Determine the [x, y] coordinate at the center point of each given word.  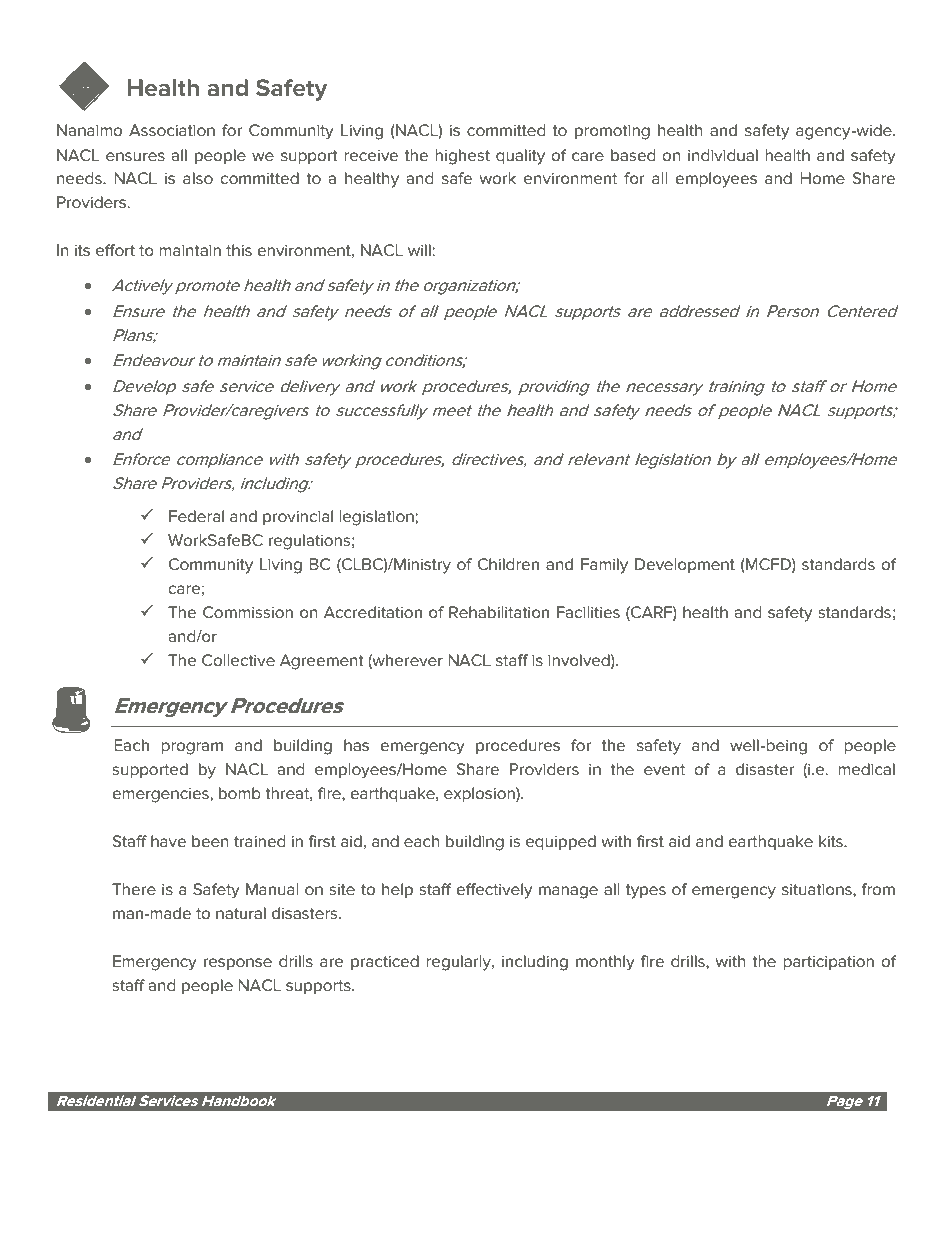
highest [462, 157]
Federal [196, 516]
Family [604, 566]
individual [723, 155]
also [198, 178]
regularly [459, 963]
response [238, 964]
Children [508, 564]
